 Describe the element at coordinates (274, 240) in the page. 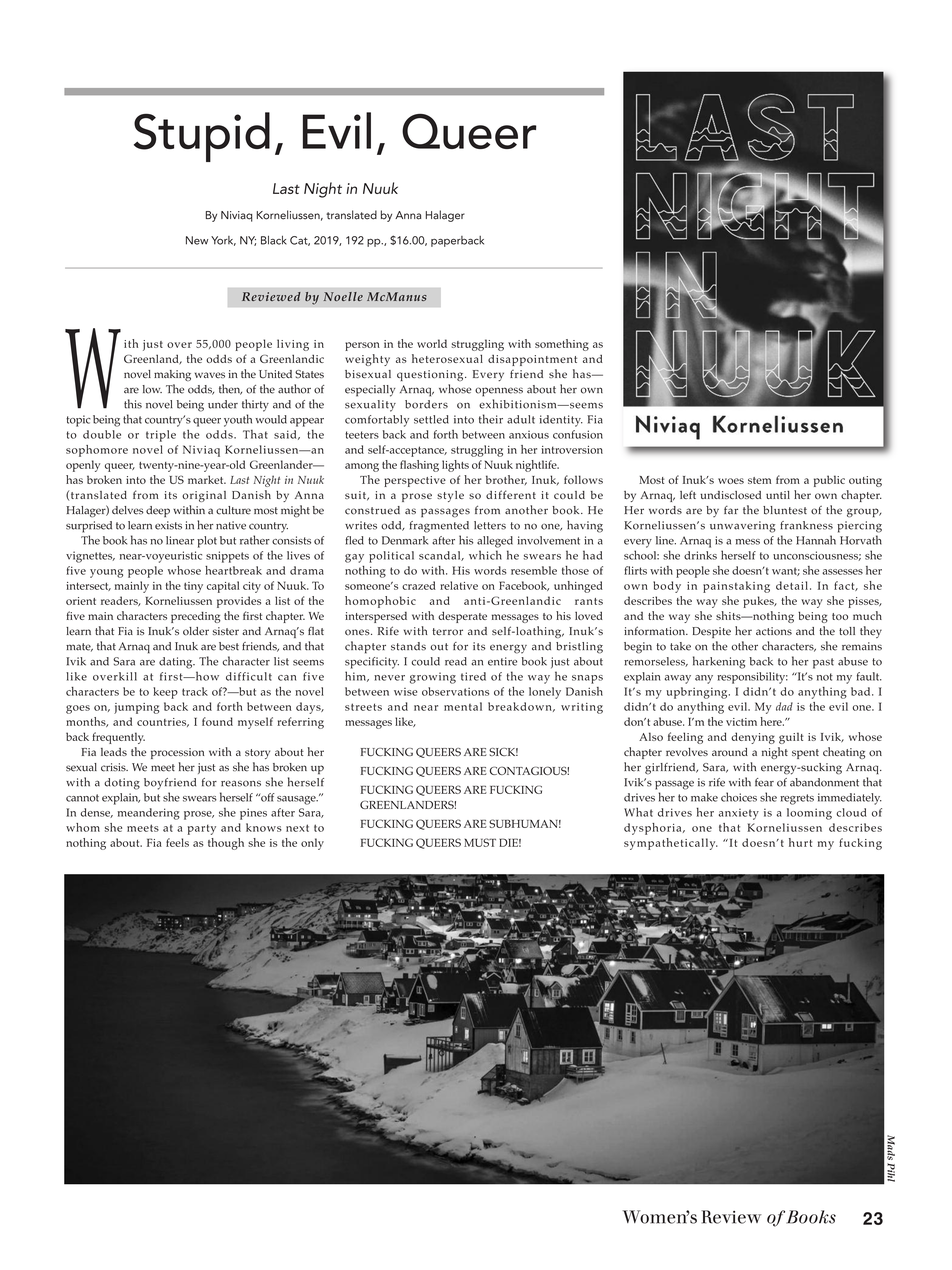

I see `Black` at that location.
